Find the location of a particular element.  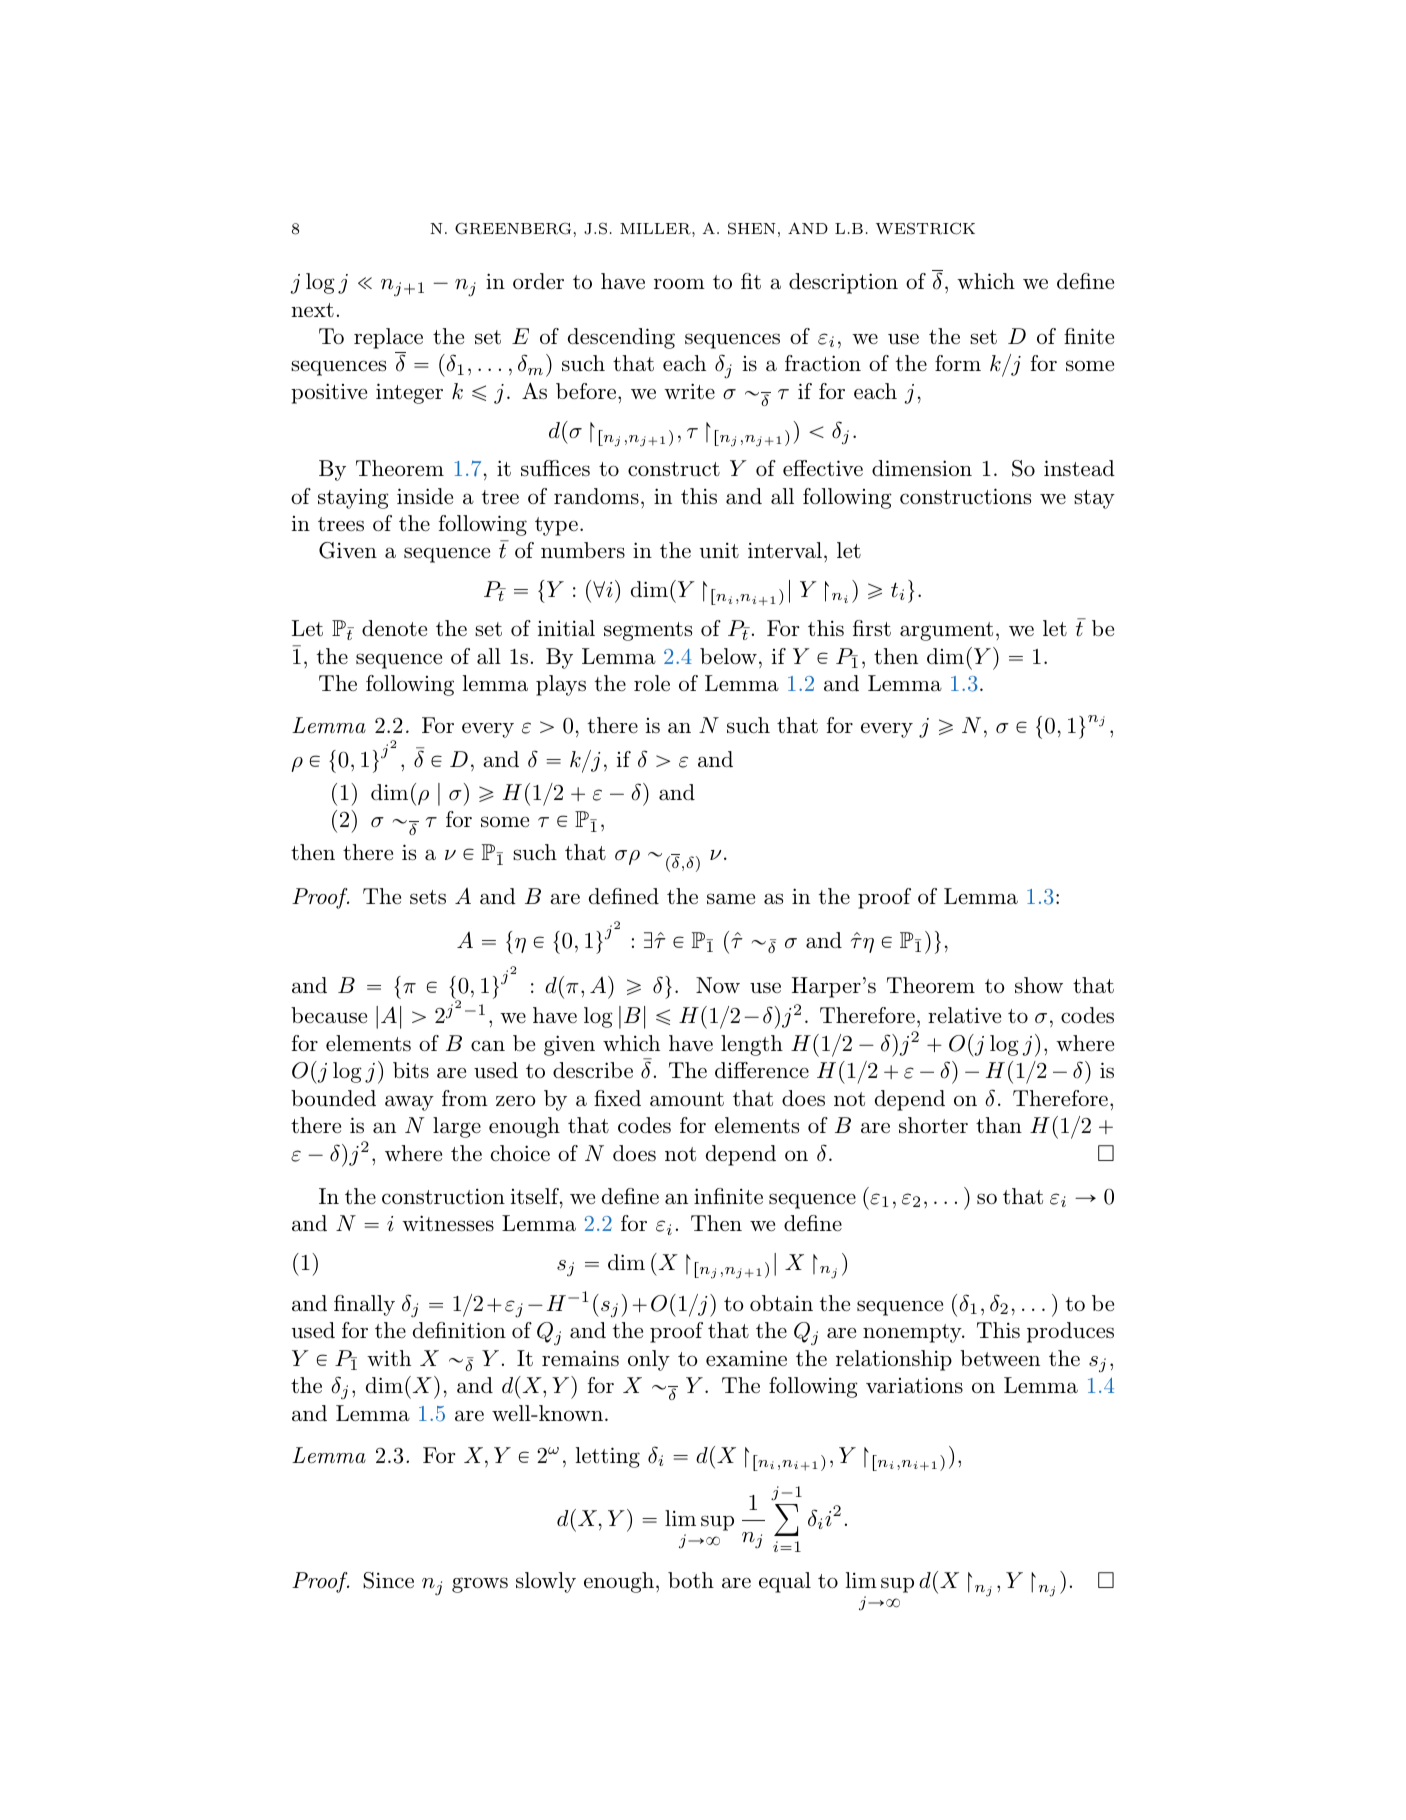

replace is located at coordinates (388, 338).
